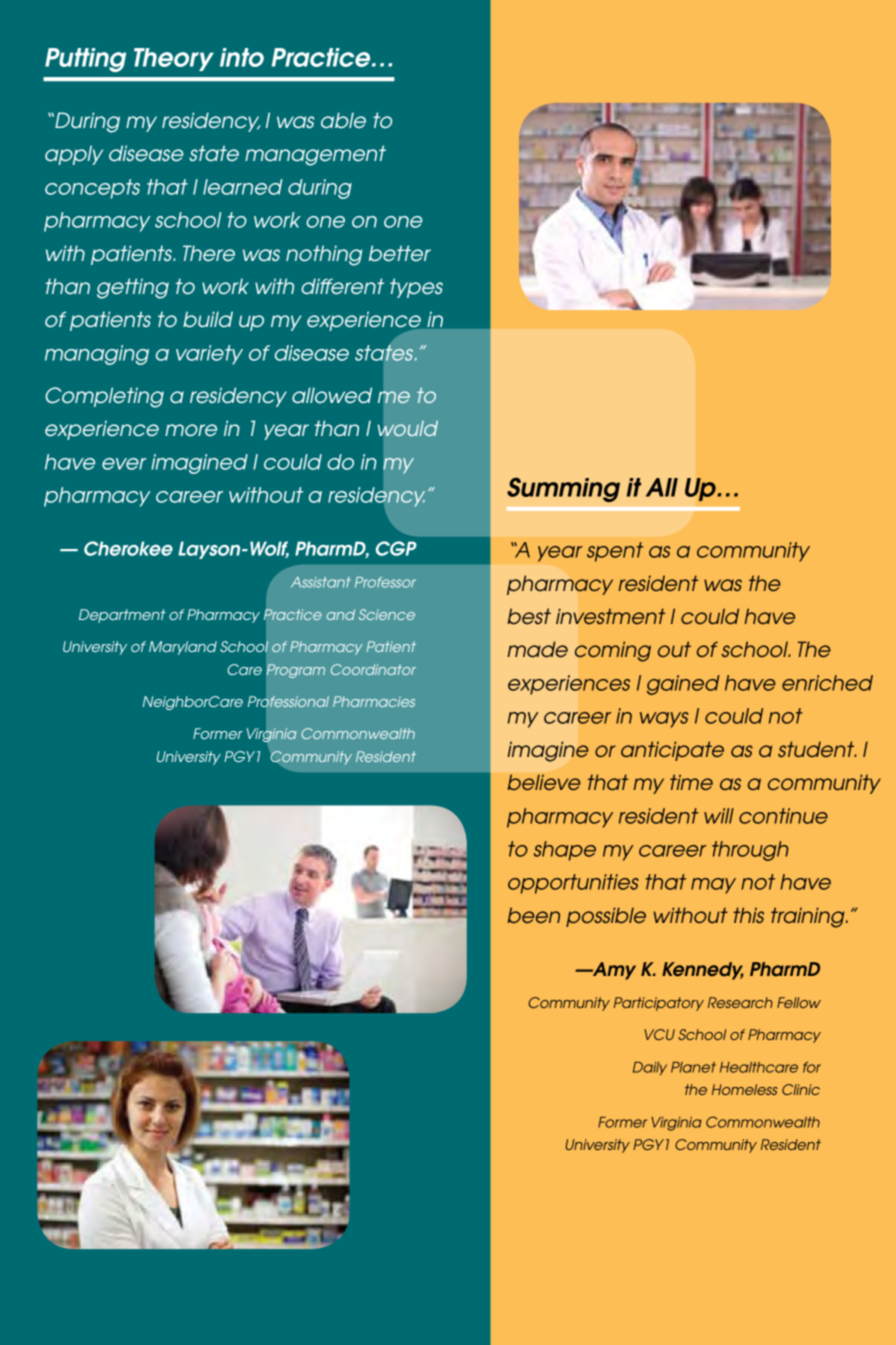 The height and width of the image is (1345, 896). Describe the element at coordinates (183, 648) in the image. I see `Maryland` at that location.
